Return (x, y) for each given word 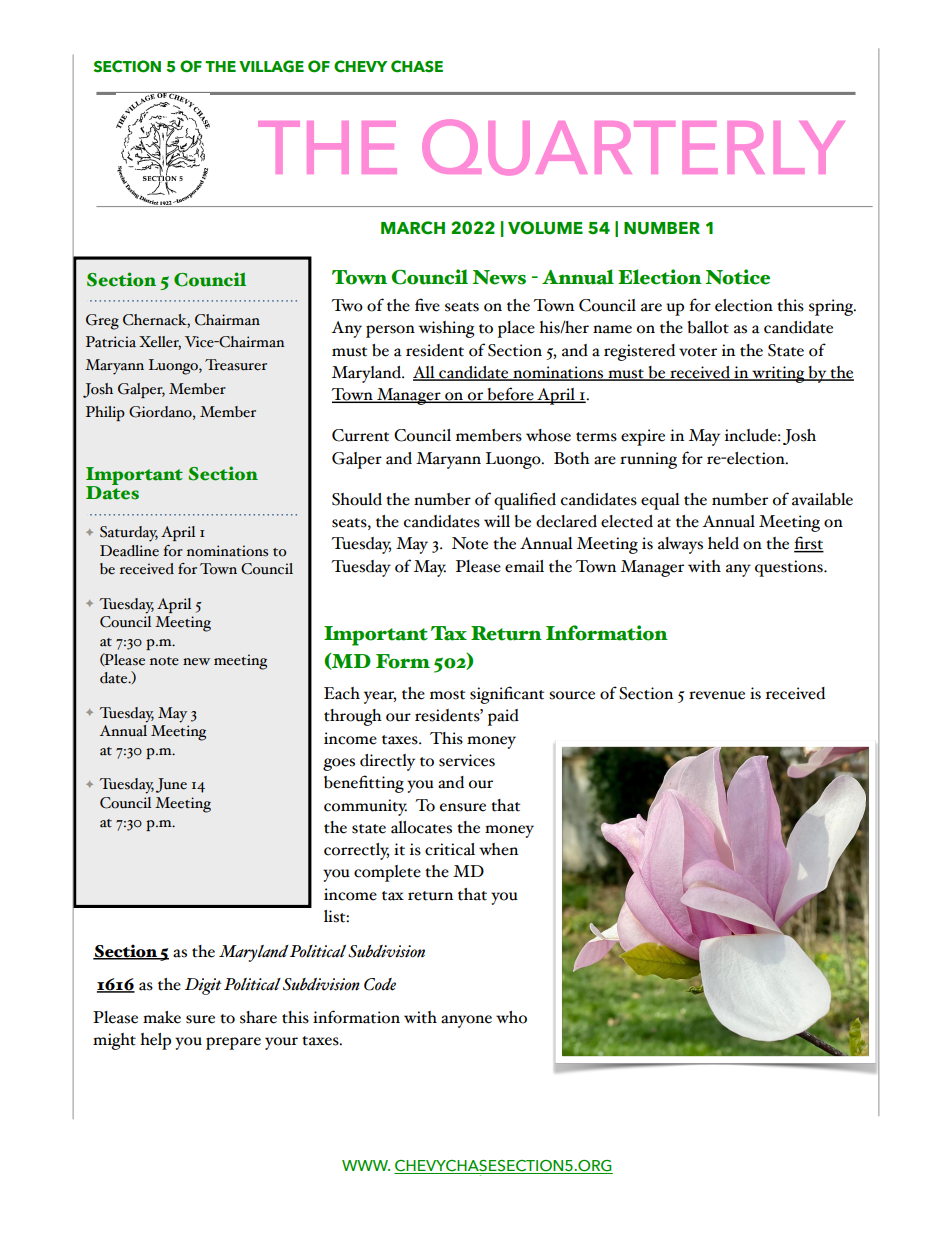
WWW (366, 1165)
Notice (737, 277)
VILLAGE (271, 66)
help (155, 1041)
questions (790, 568)
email (524, 566)
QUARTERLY (633, 147)
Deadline (129, 551)
